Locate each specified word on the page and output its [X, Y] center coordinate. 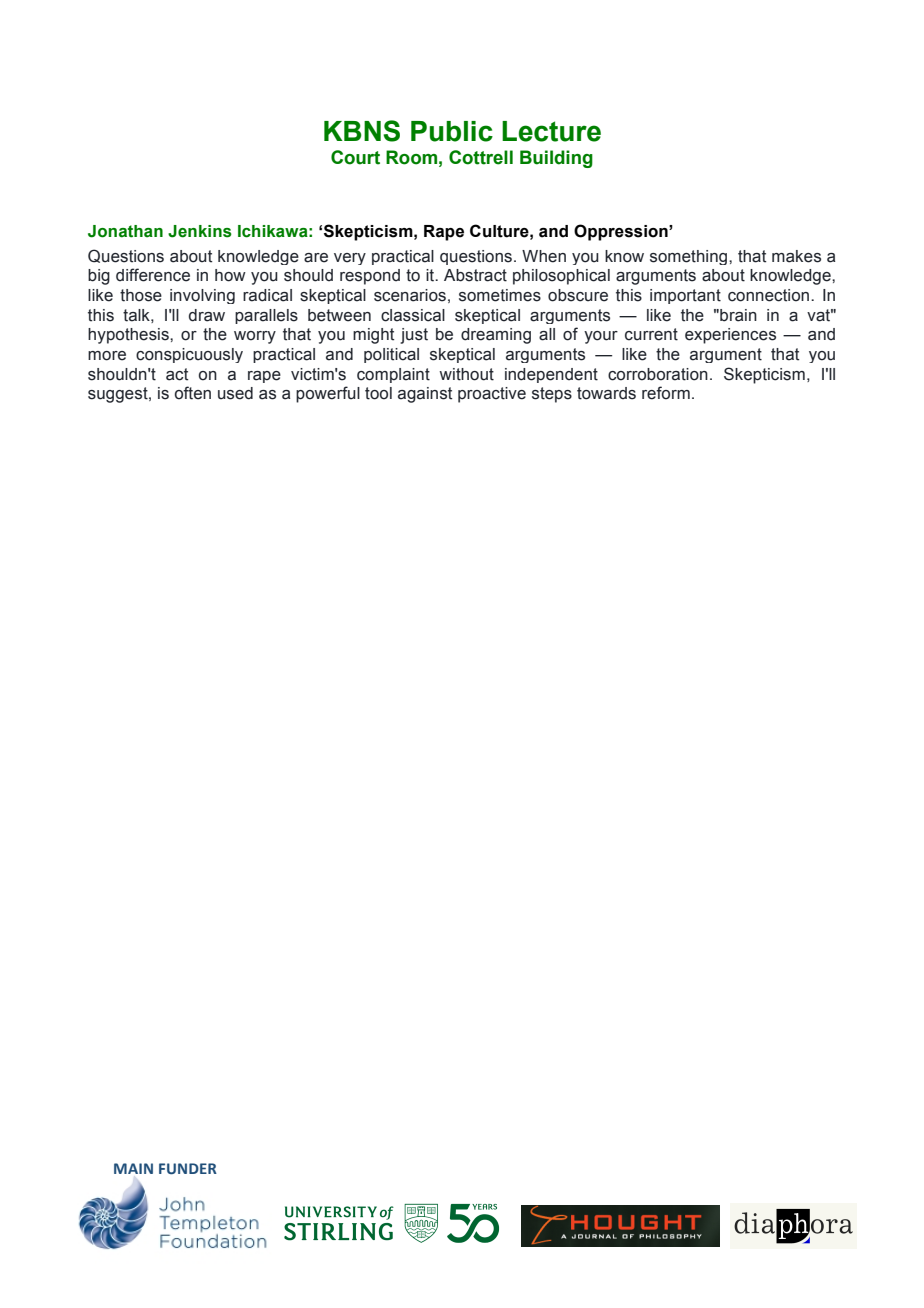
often [193, 393]
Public [452, 131]
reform [666, 393]
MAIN [133, 1168]
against [425, 395]
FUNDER [188, 1169]
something [690, 257]
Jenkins [200, 231]
